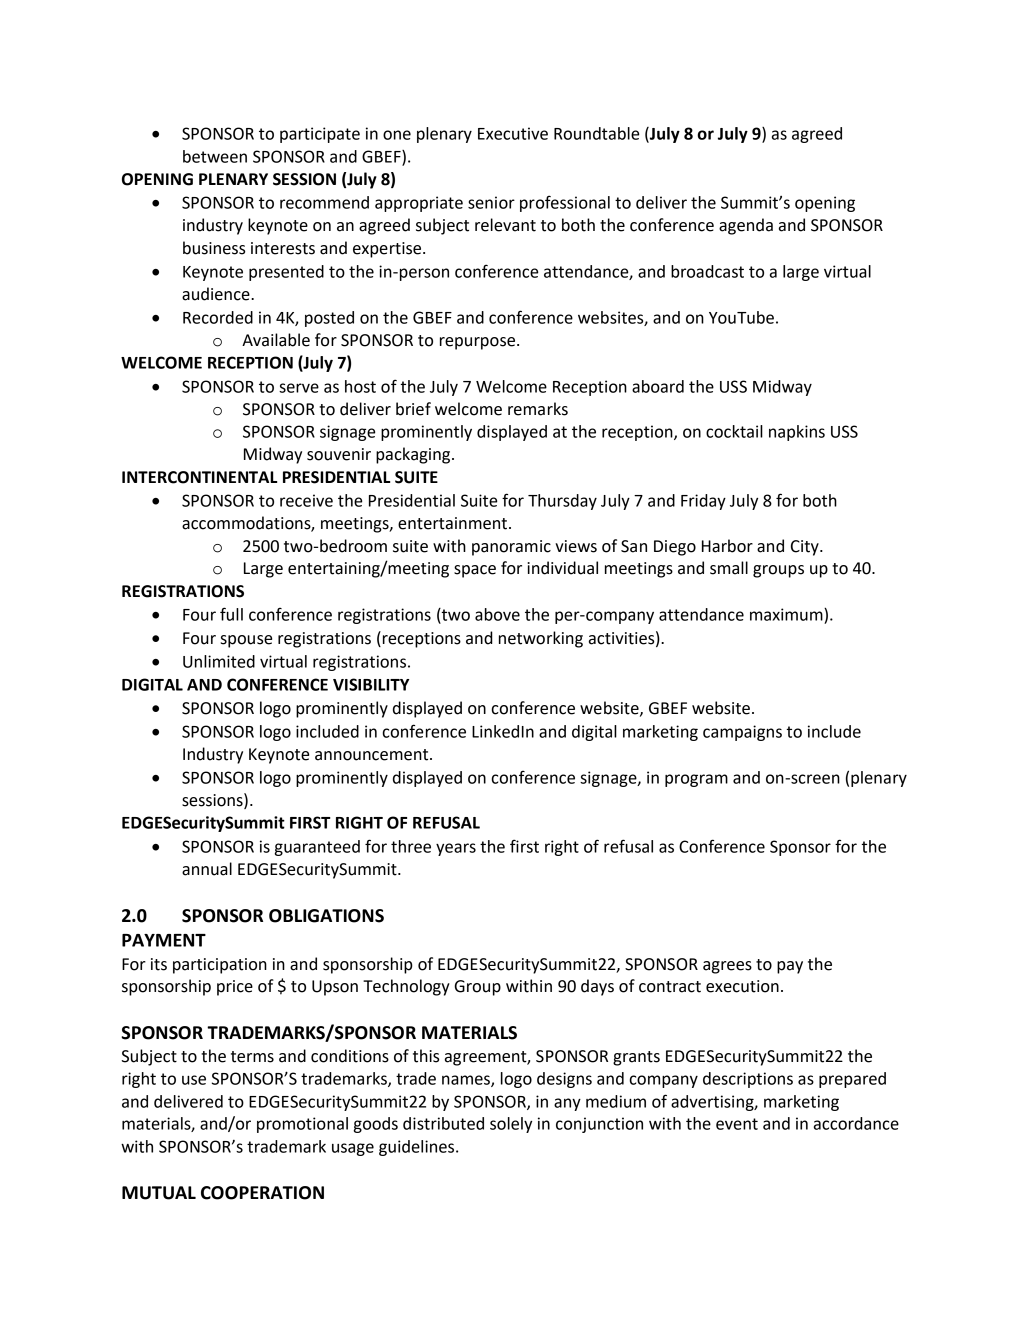 This image has width=1030, height=1333. I want to click on maximum, so click(787, 614).
